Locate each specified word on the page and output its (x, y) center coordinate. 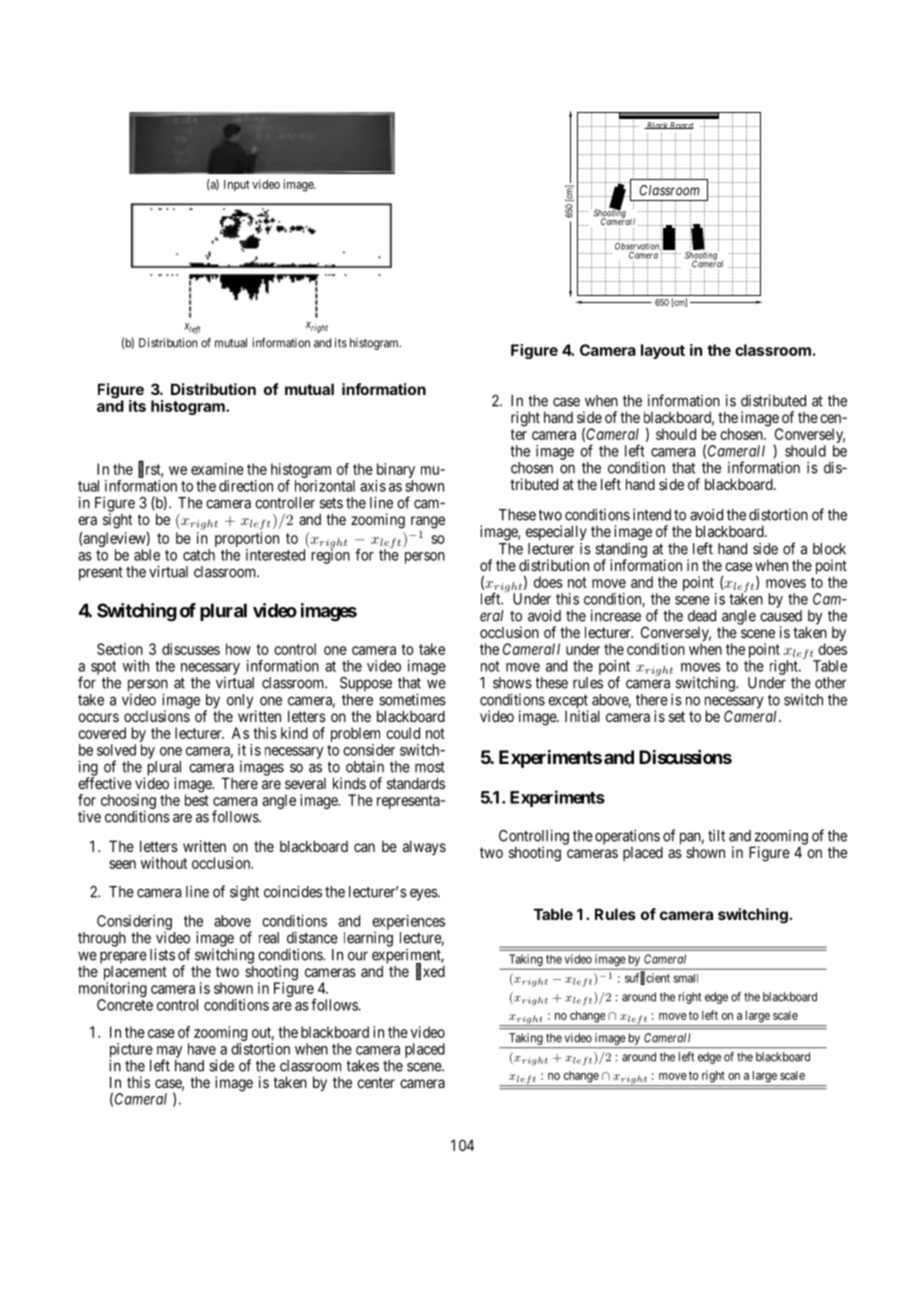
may (169, 1053)
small (686, 978)
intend (652, 514)
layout (663, 351)
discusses (191, 649)
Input (237, 185)
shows (512, 683)
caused (781, 616)
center (376, 1082)
